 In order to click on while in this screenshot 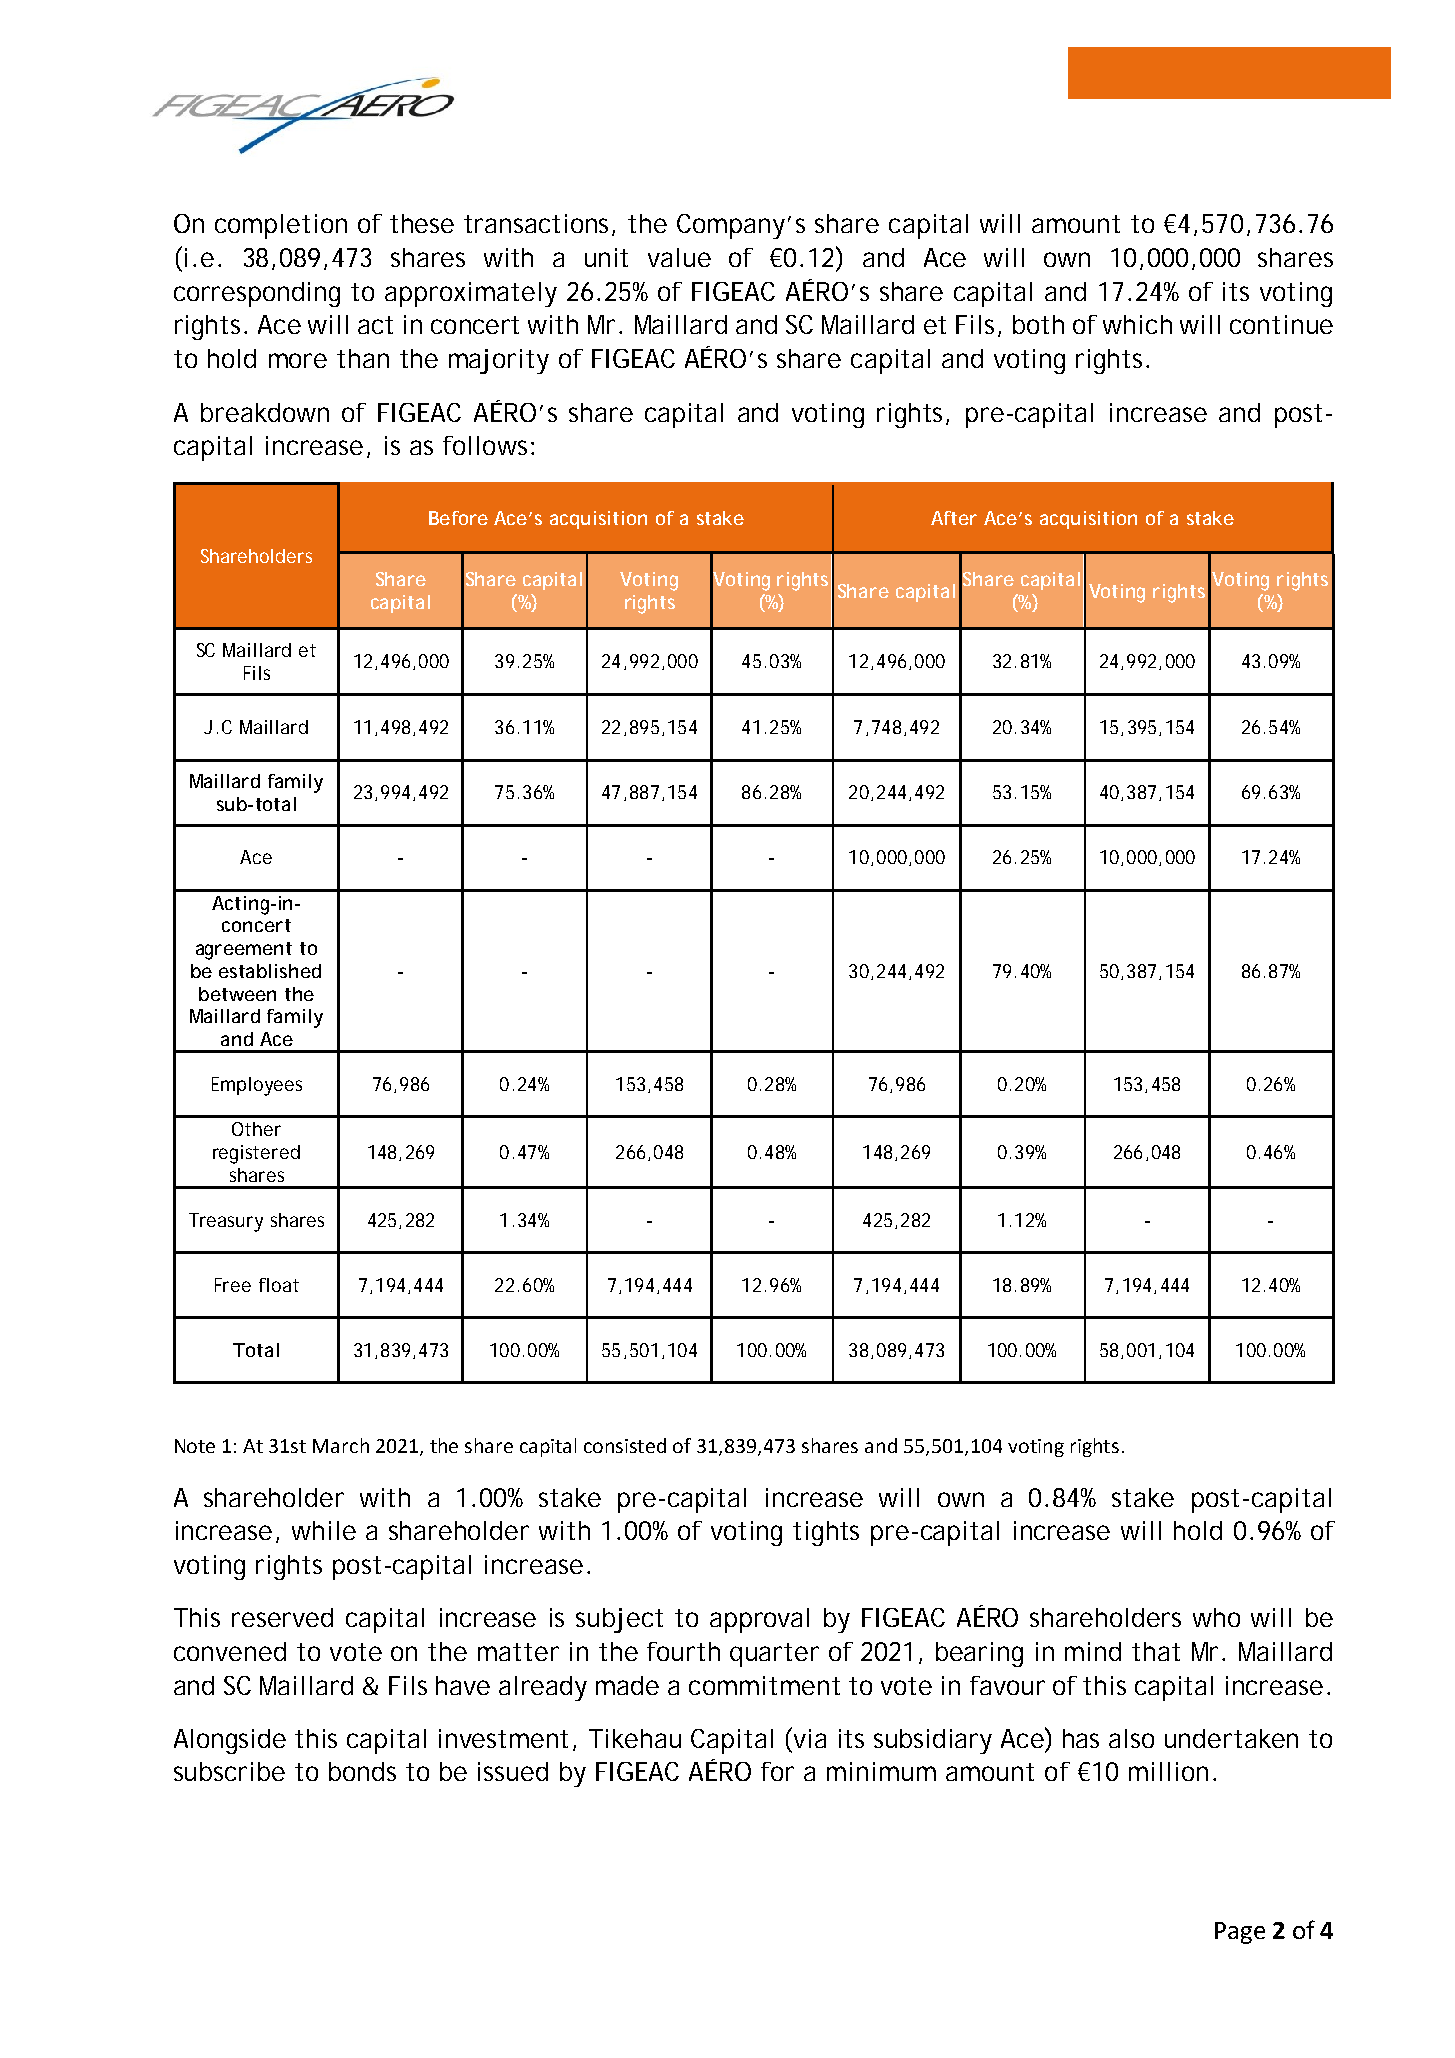, I will do `click(324, 1530)`.
